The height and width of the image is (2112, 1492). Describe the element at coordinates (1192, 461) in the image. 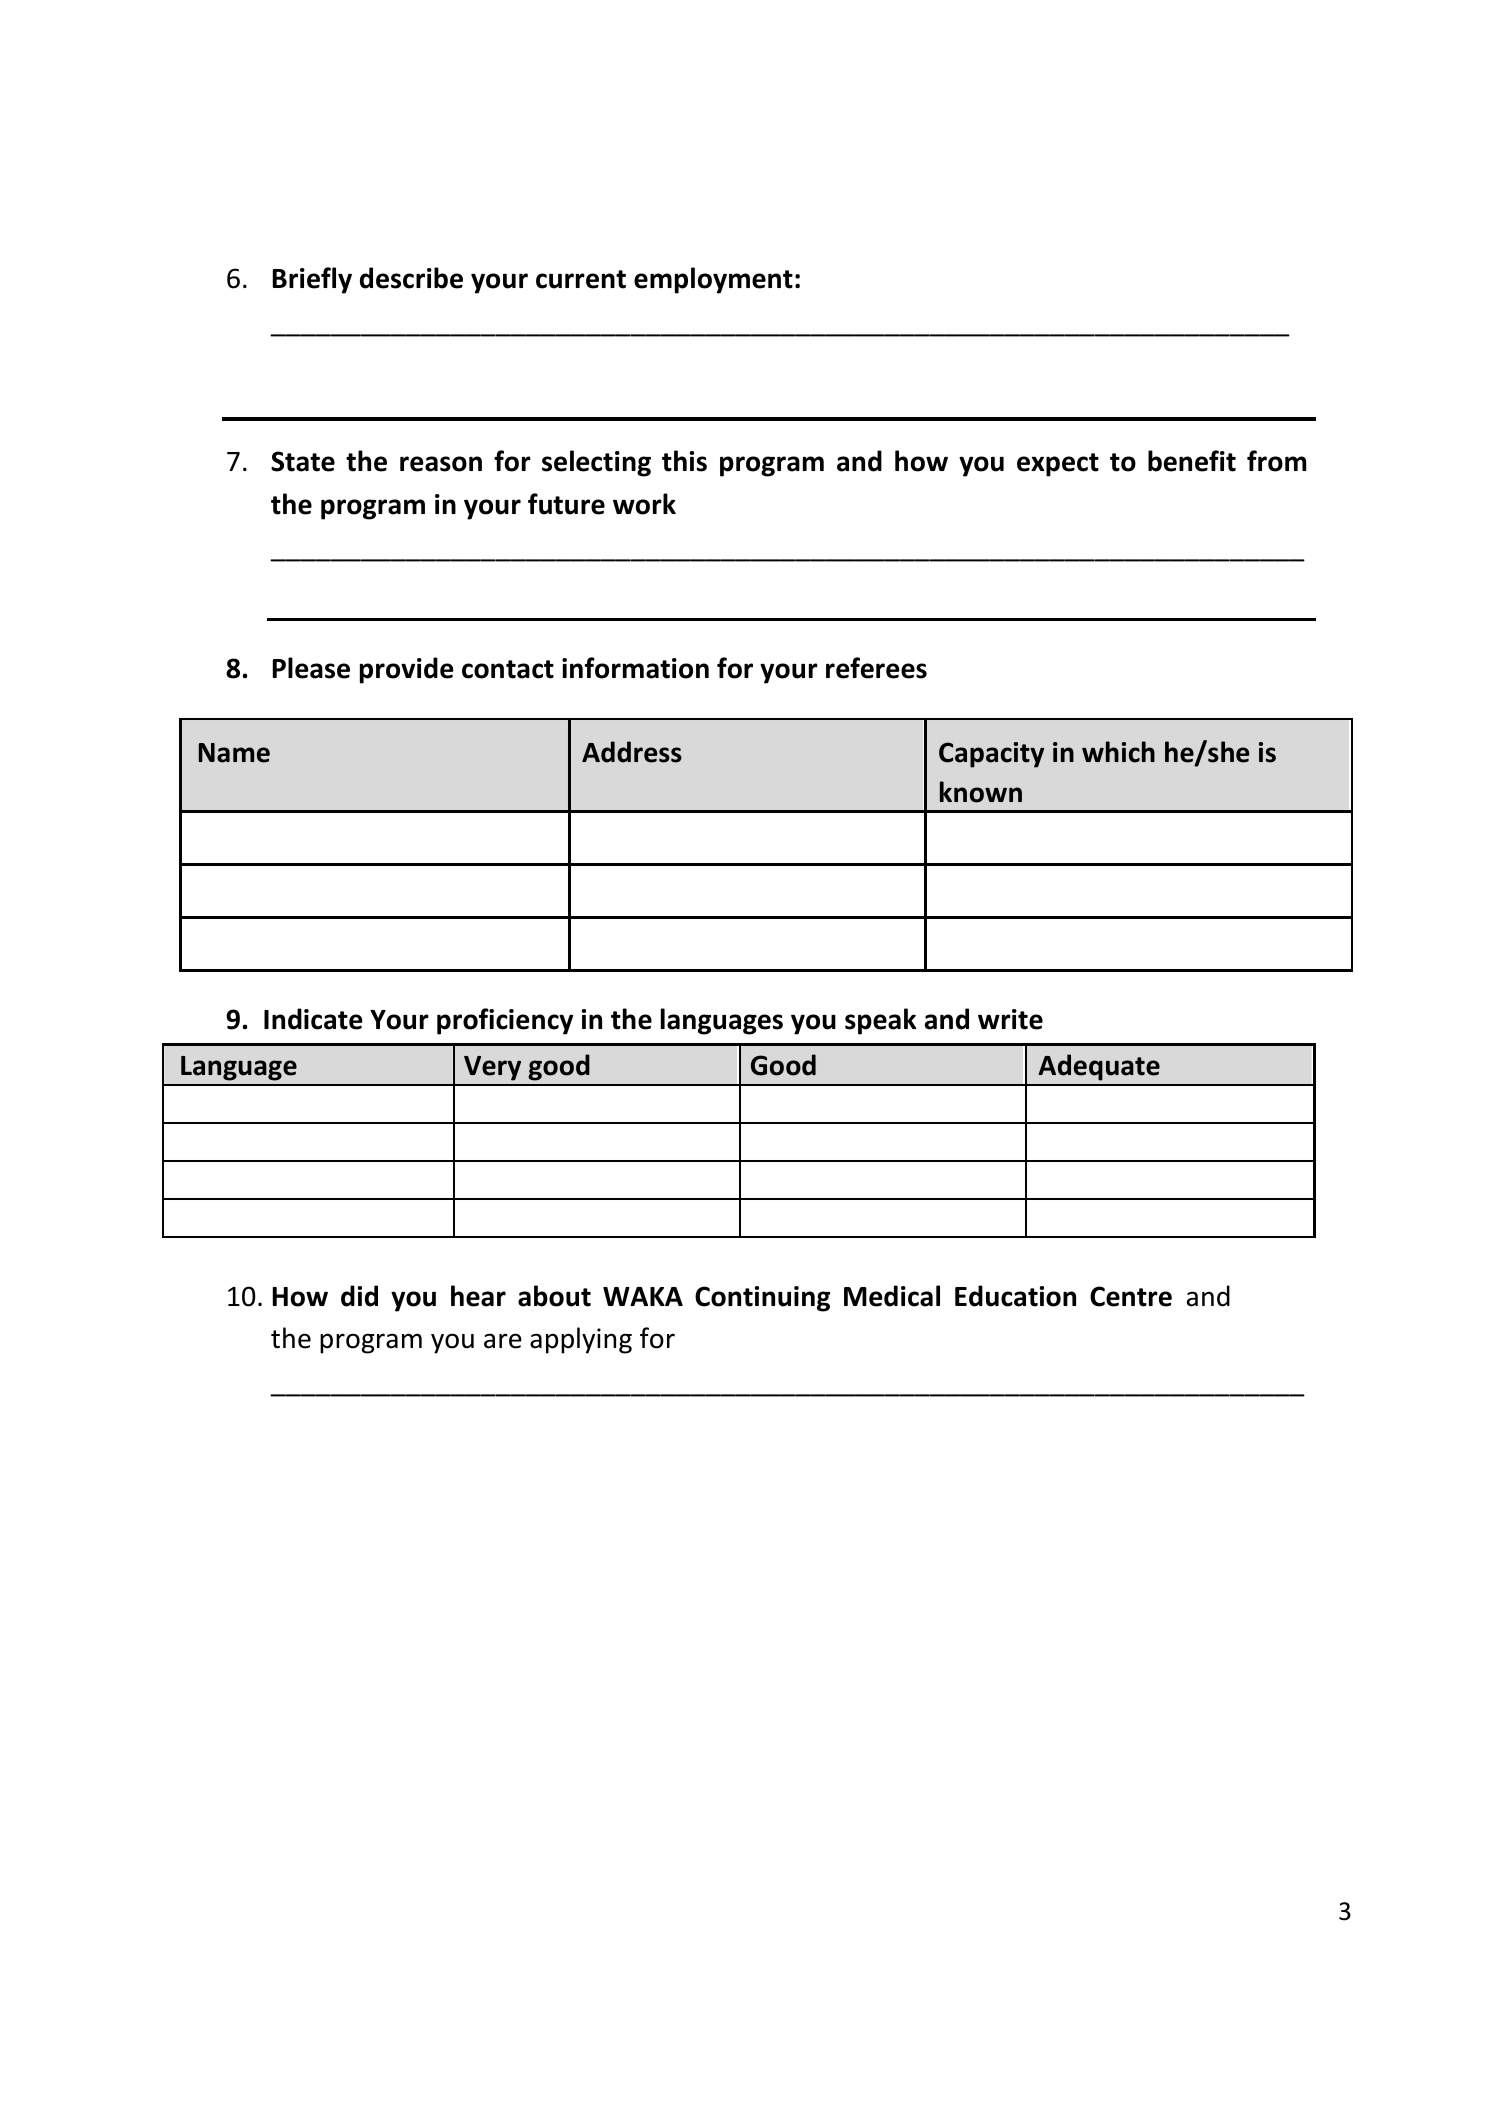

I see `benefit` at that location.
